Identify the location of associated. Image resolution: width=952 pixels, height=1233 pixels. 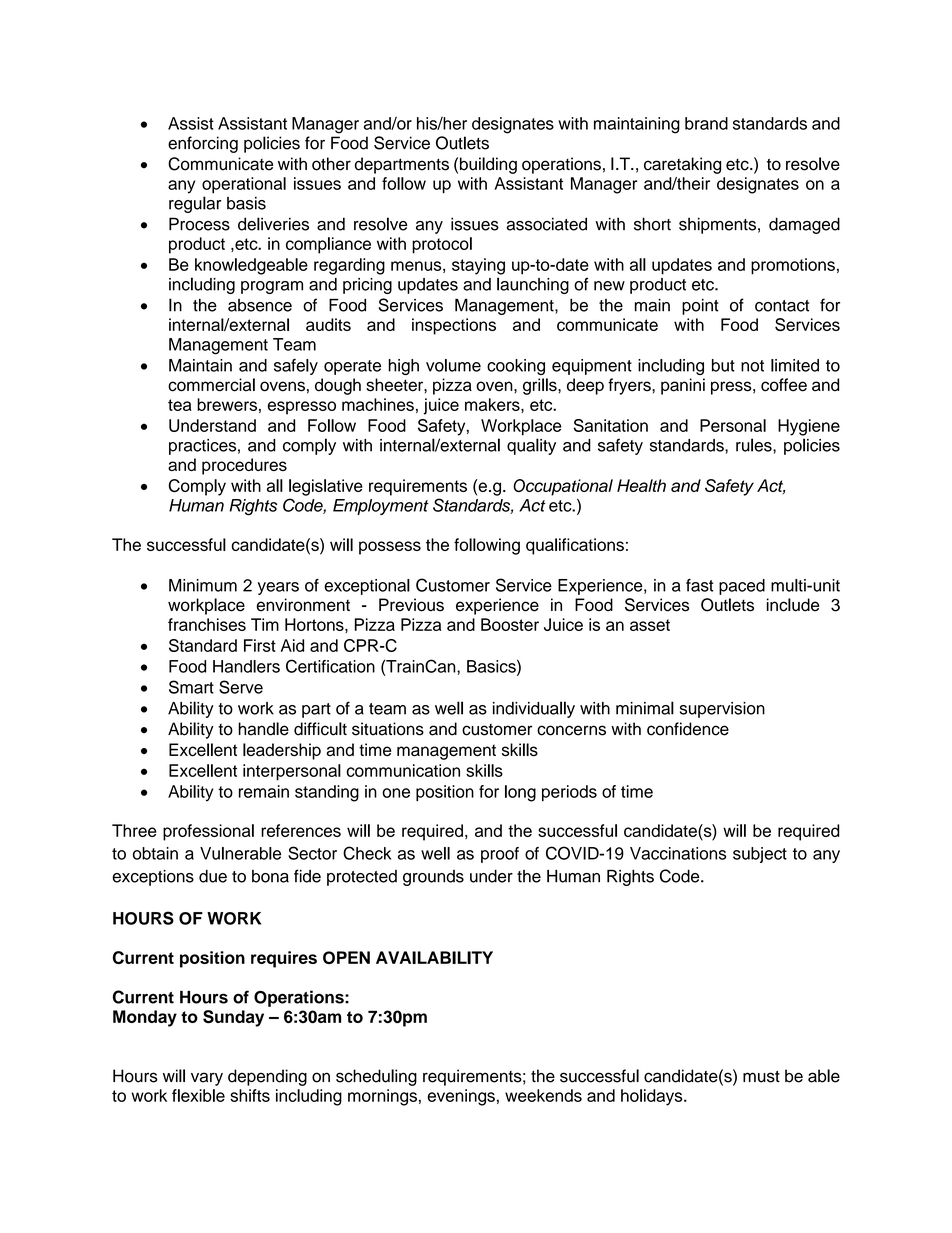
(547, 224).
